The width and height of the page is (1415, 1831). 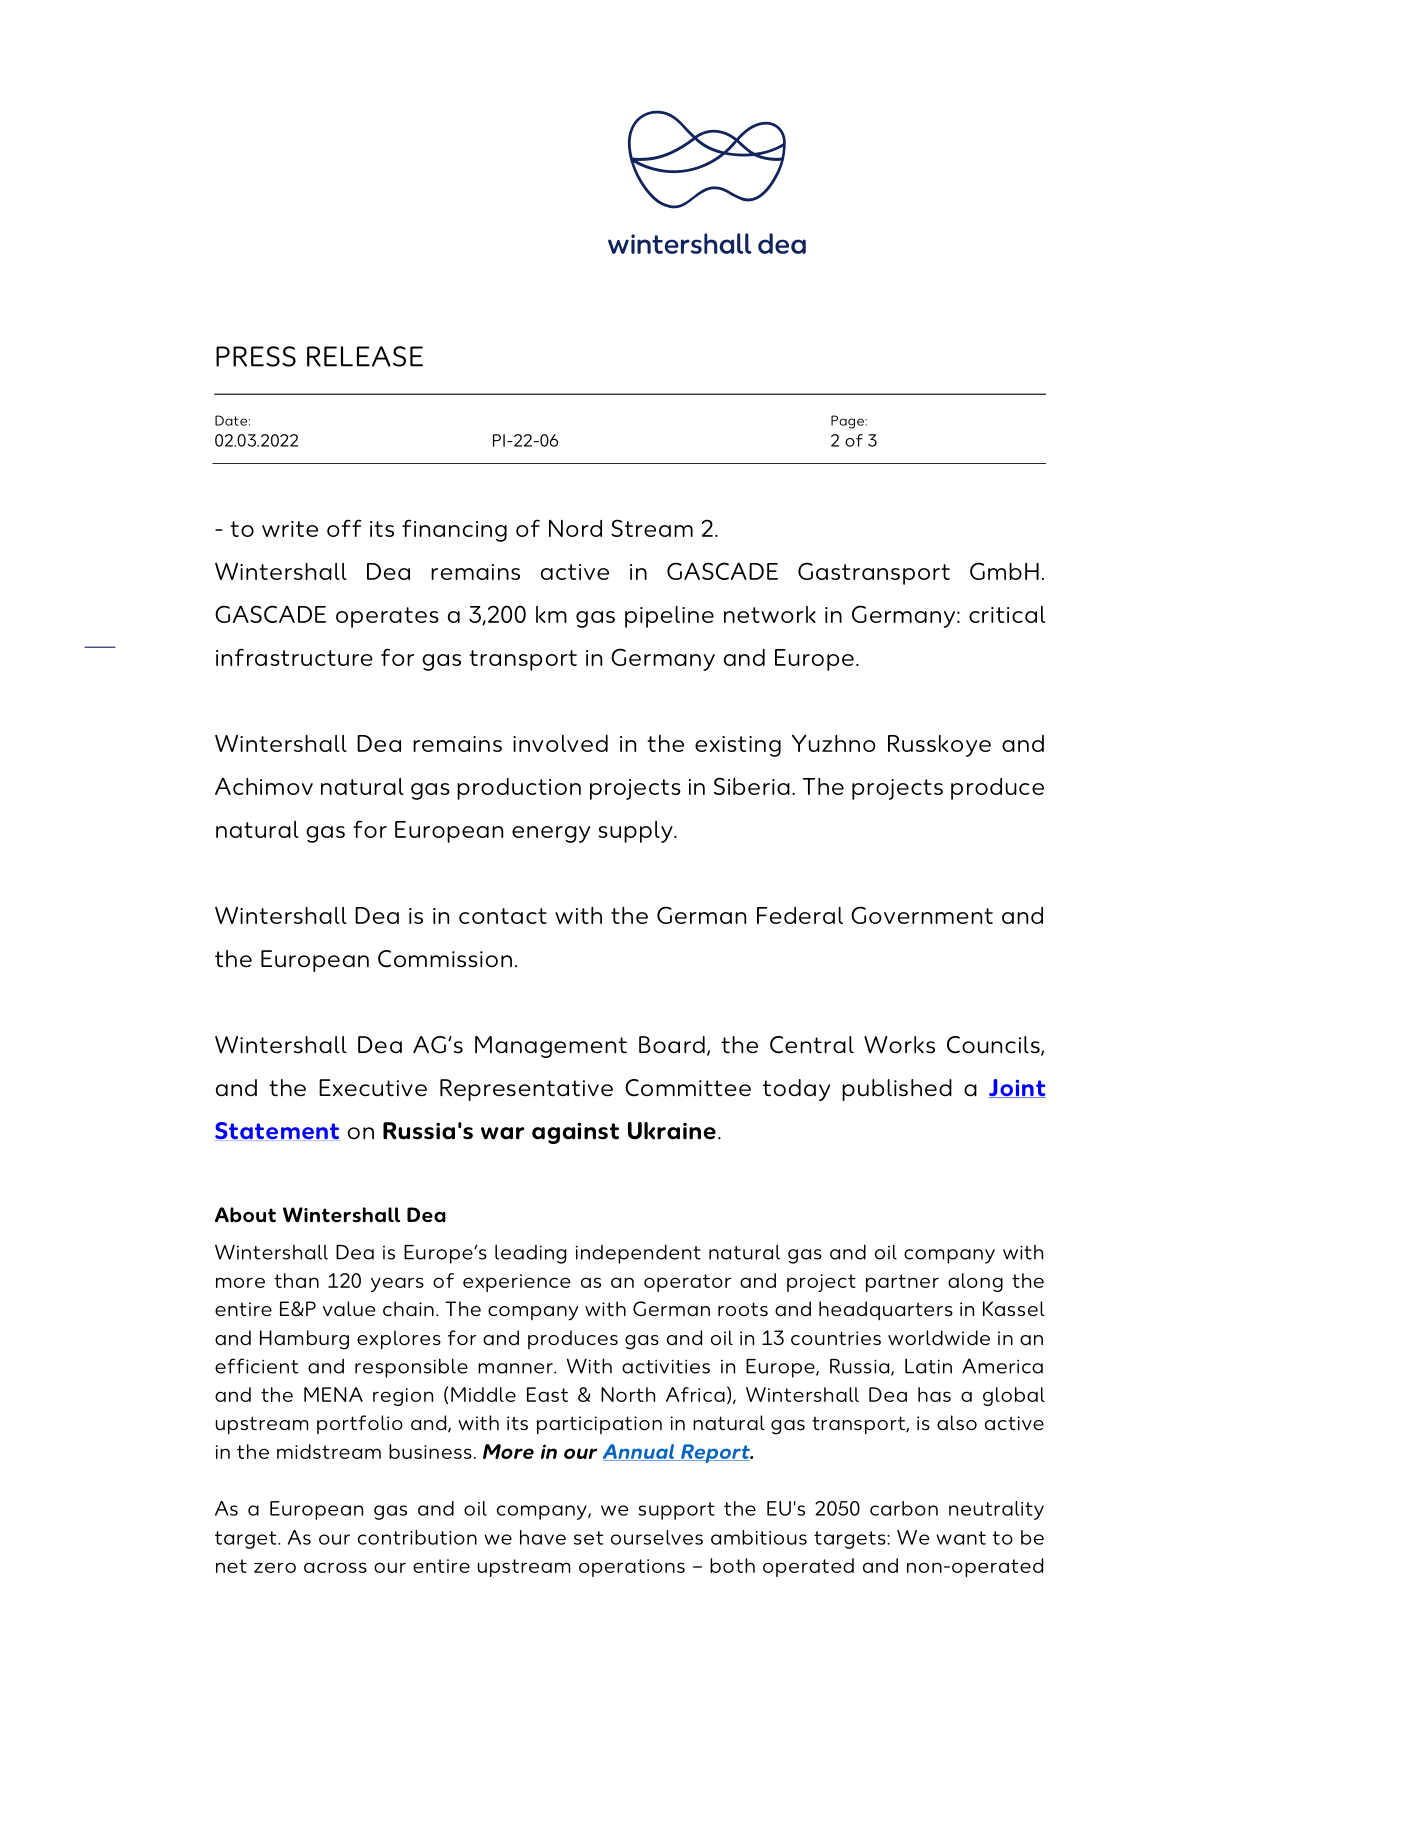 I want to click on partner, so click(x=902, y=1283).
